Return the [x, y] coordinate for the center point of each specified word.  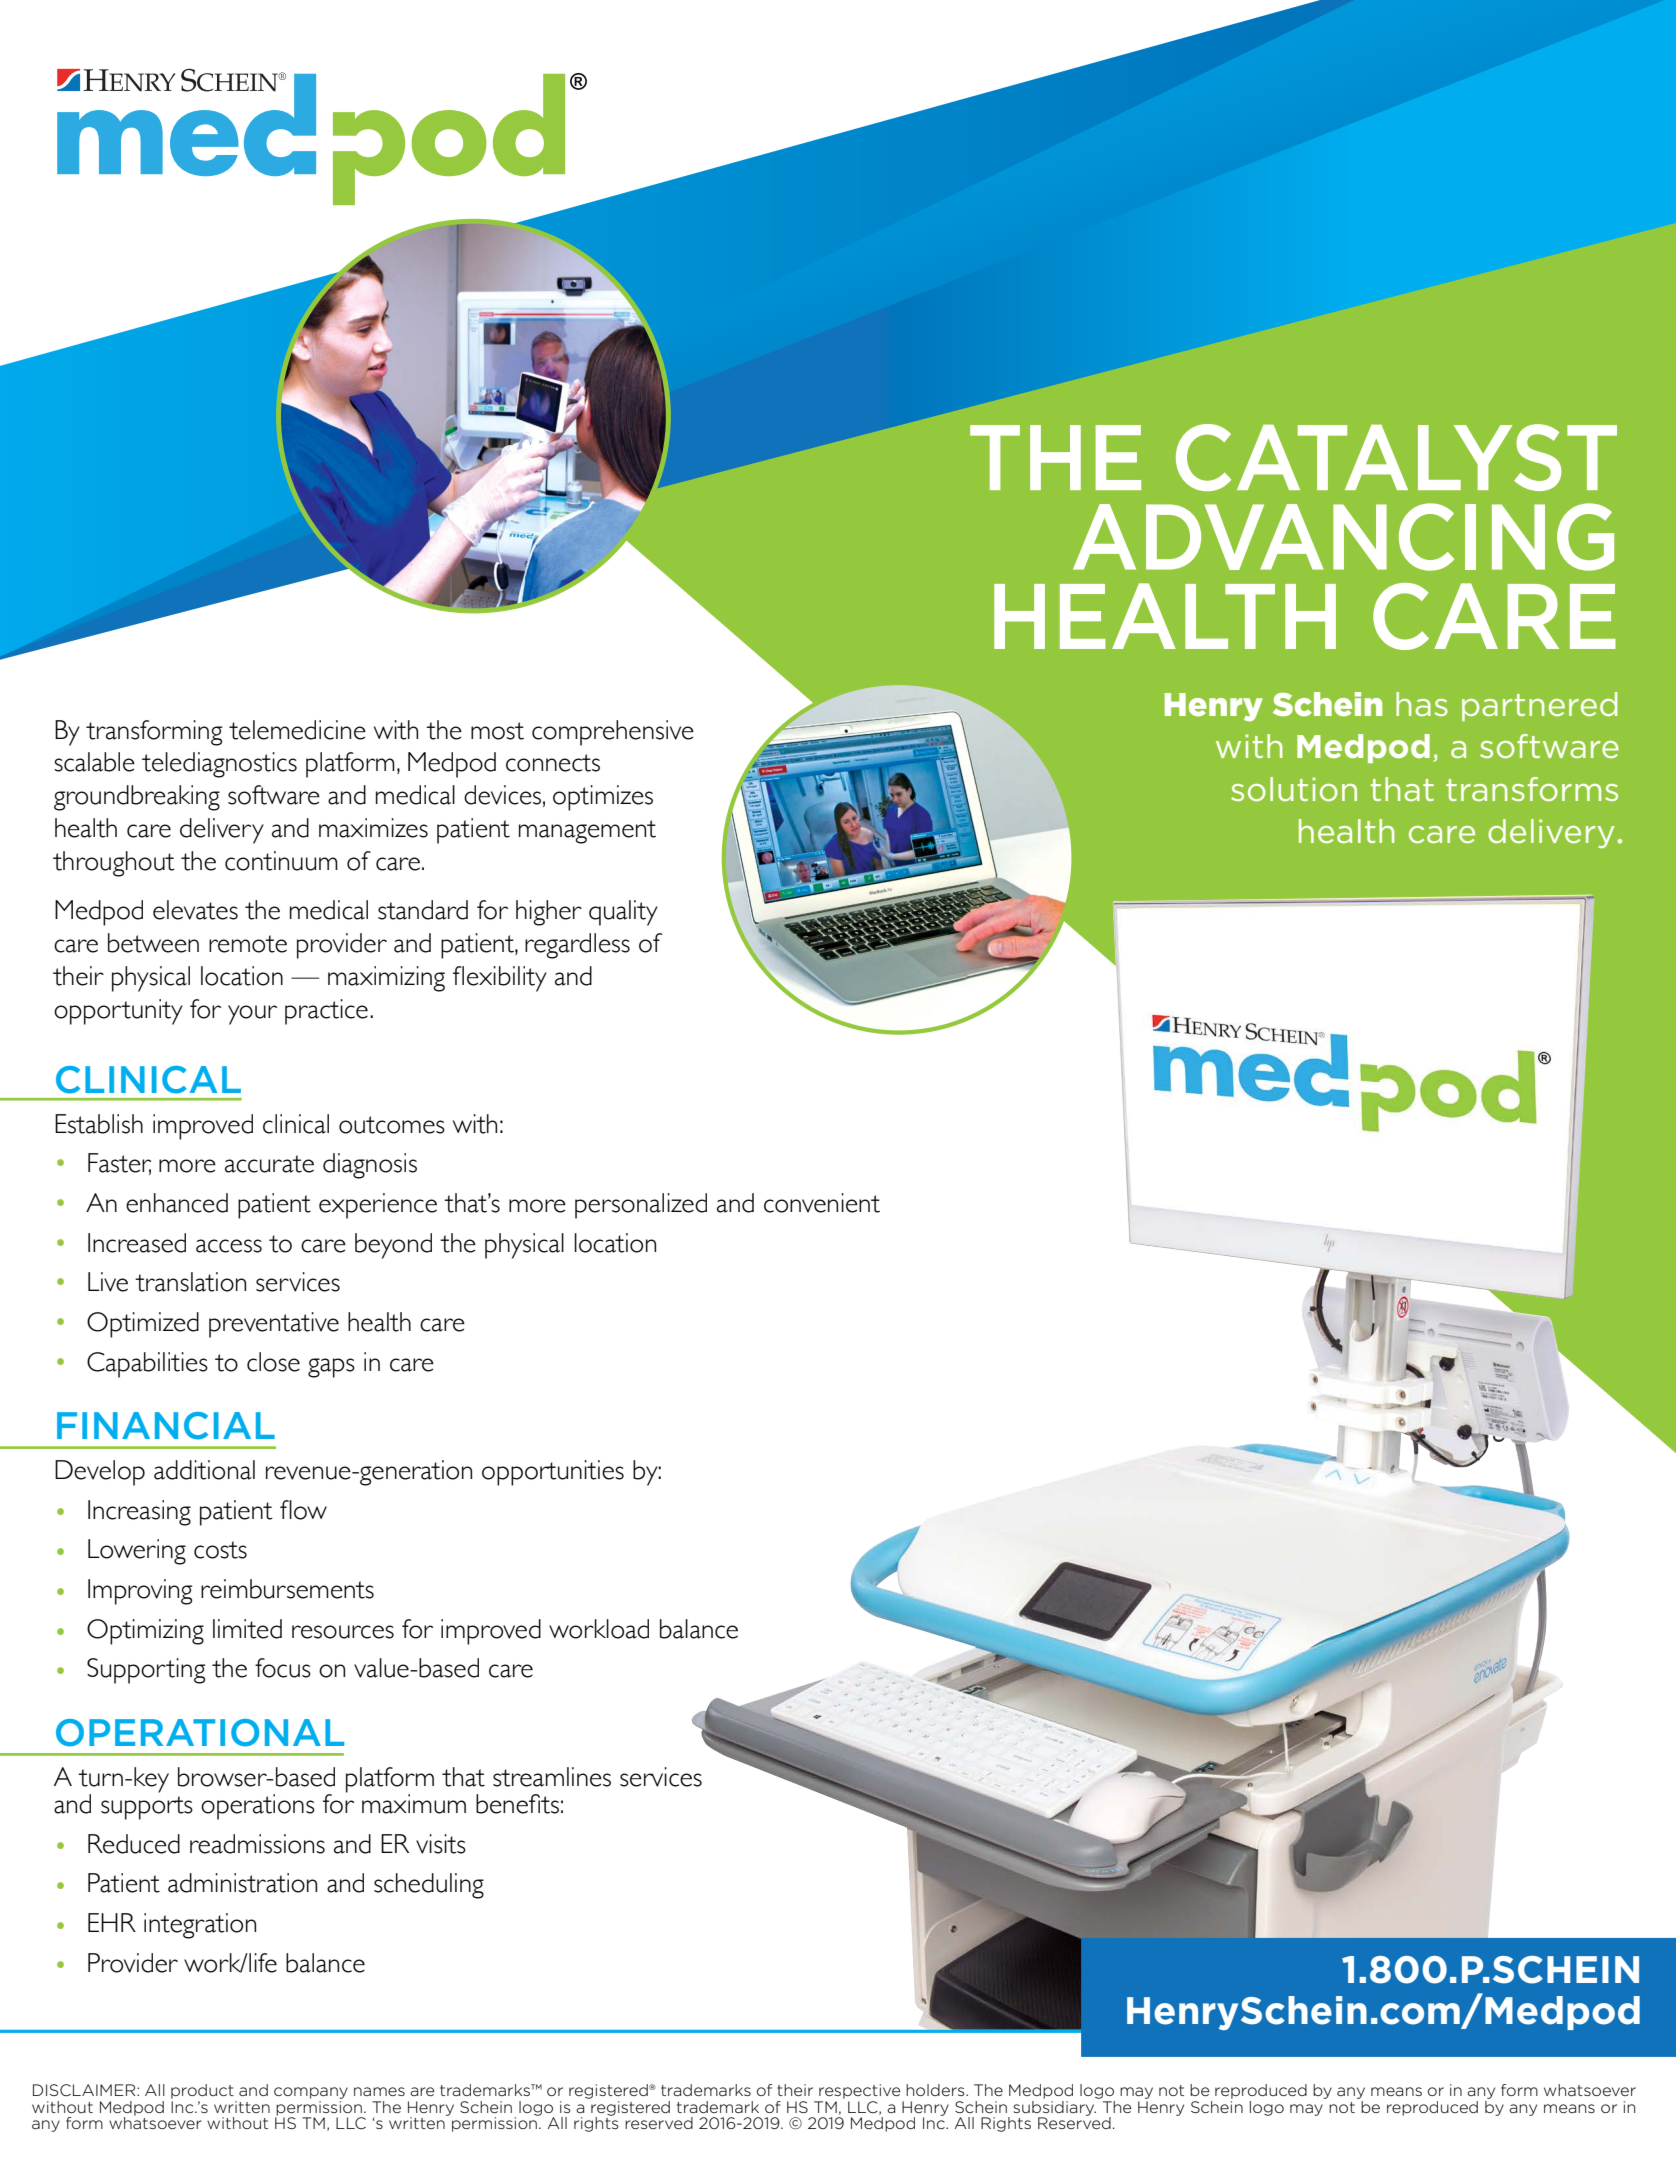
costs [220, 1550]
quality [623, 913]
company [311, 2094]
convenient [822, 1203]
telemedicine [297, 730]
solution [1294, 789]
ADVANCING [1343, 537]
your [252, 1015]
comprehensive [613, 733]
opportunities [553, 1473]
